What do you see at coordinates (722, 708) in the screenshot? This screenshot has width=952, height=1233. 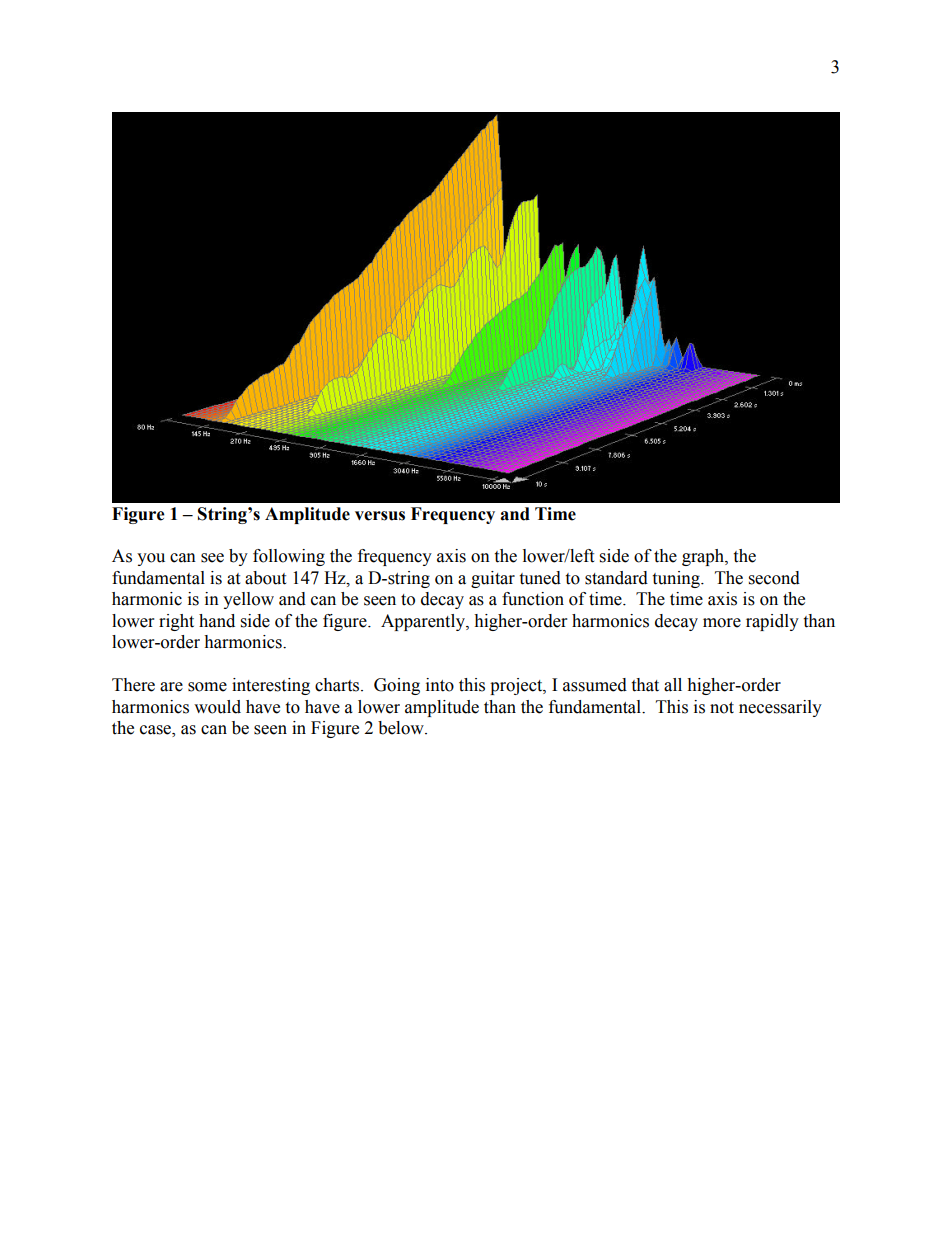 I see `not` at bounding box center [722, 708].
